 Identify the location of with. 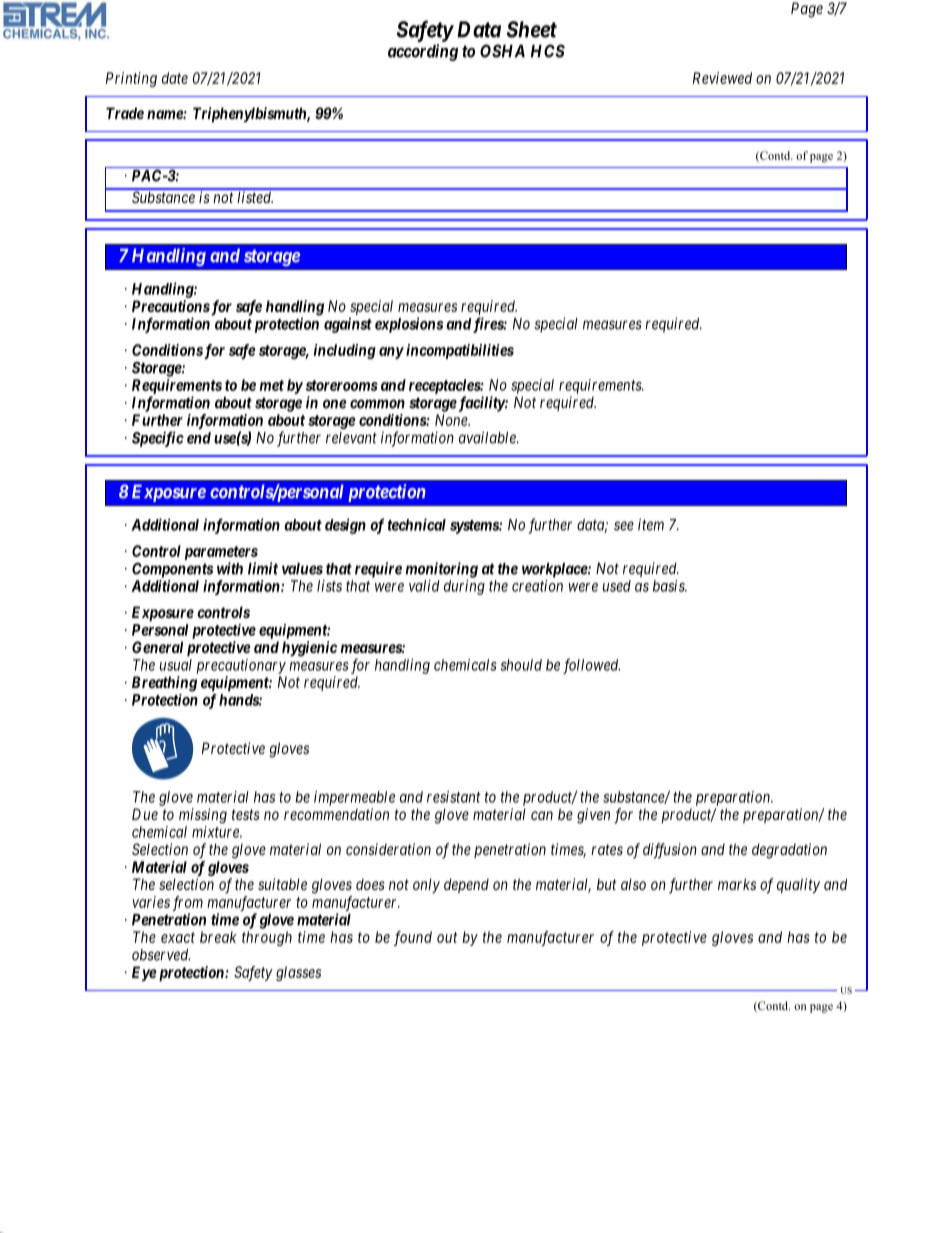
(230, 568).
